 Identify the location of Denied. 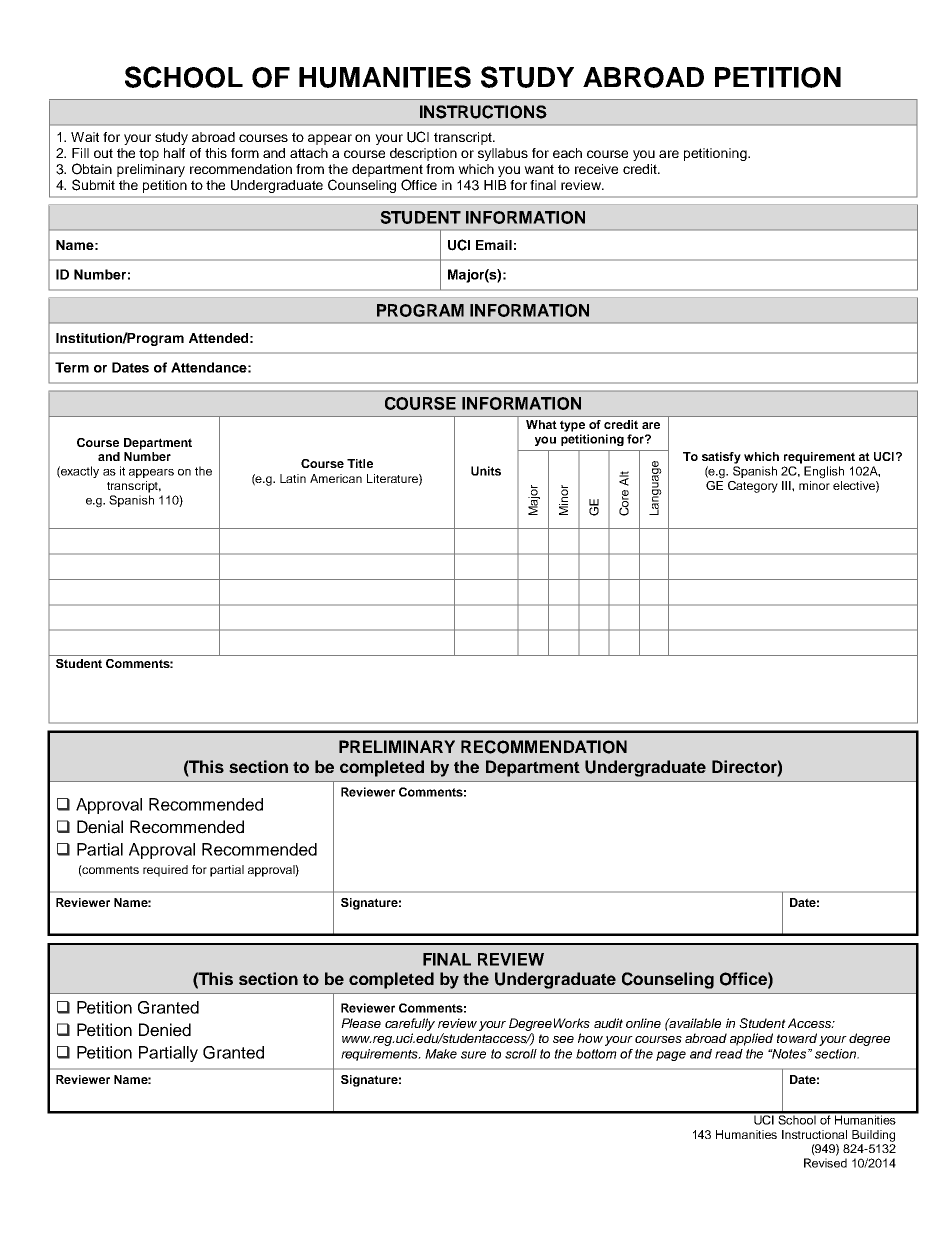
(165, 1030).
